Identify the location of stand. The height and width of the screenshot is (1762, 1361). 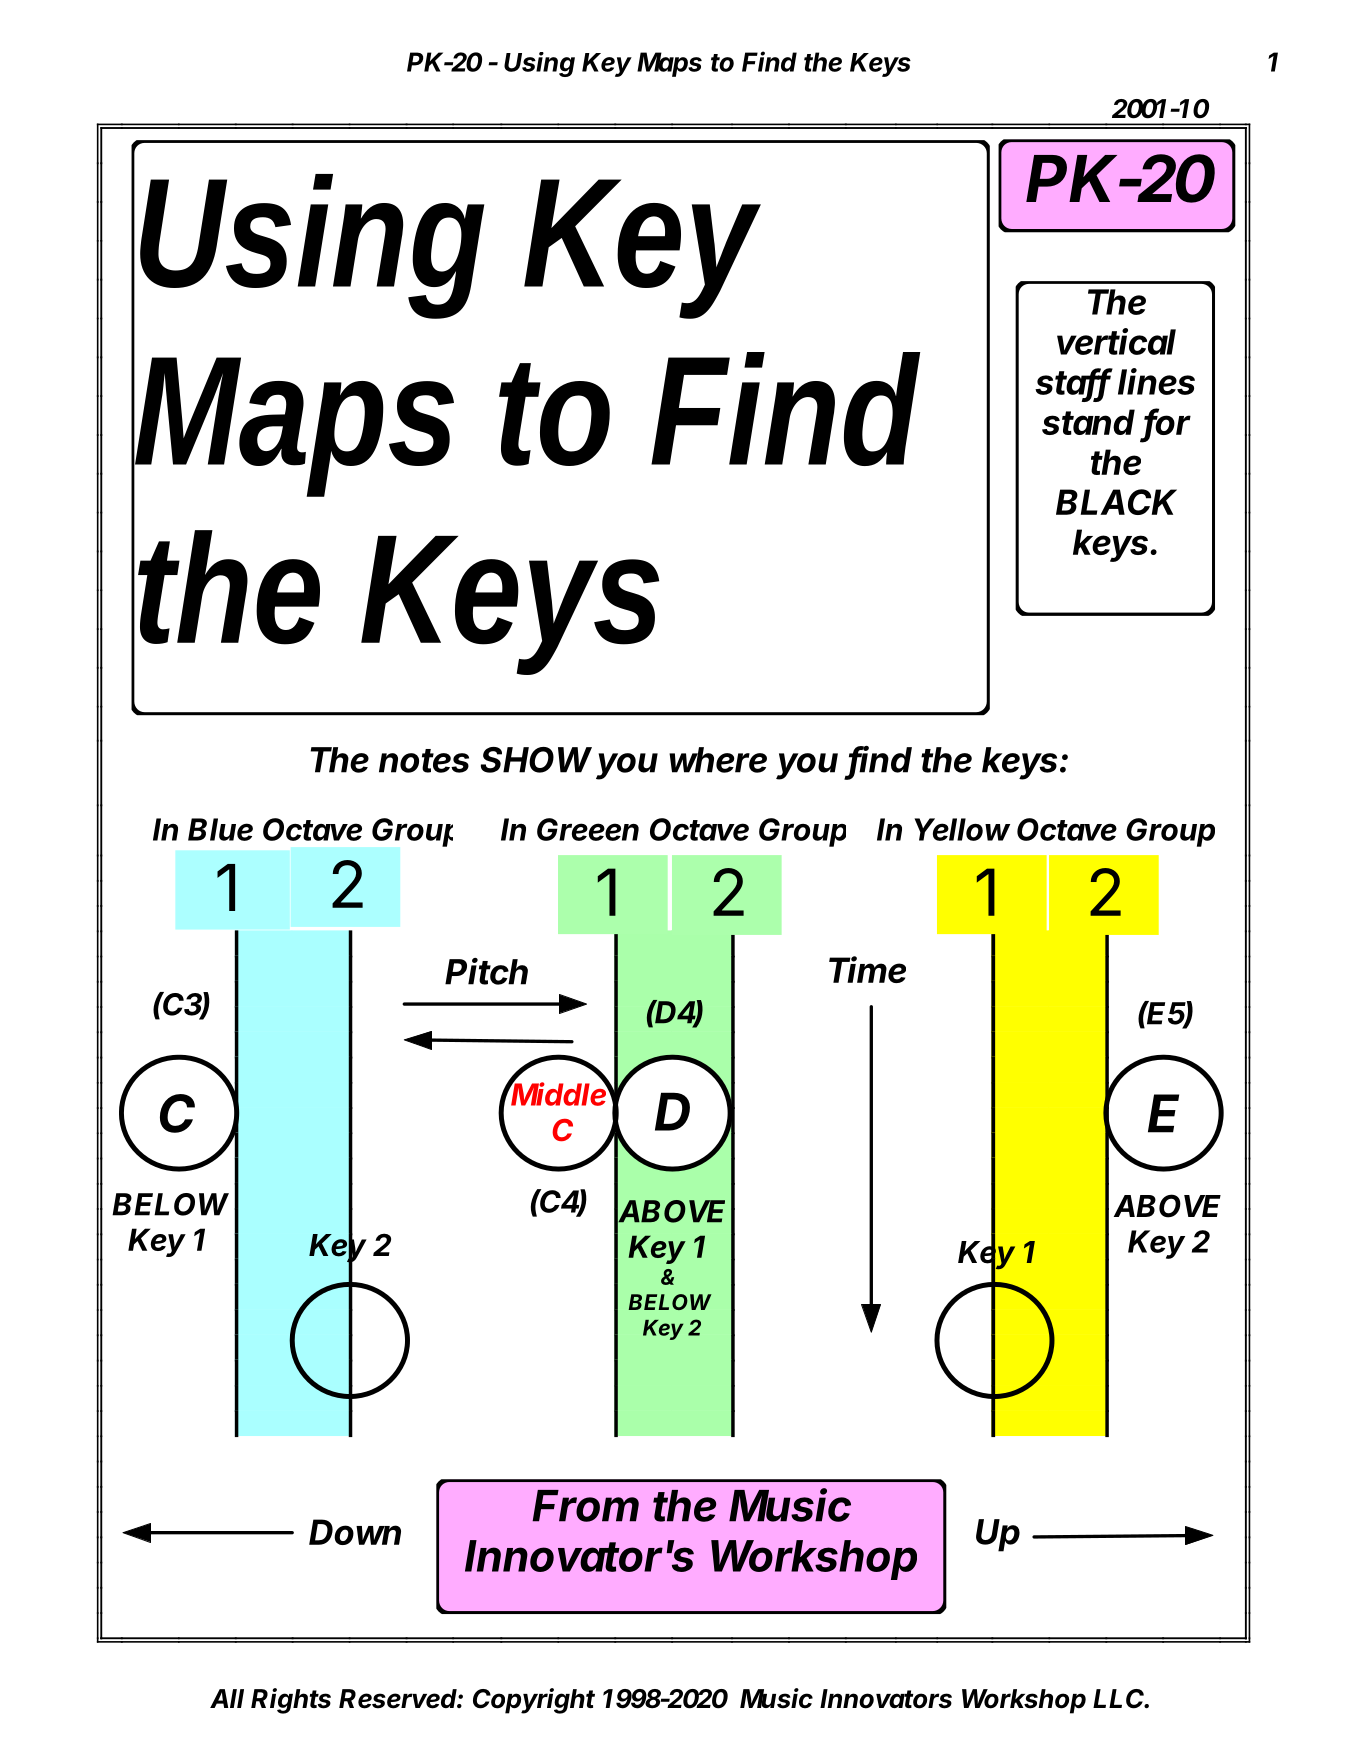
(1088, 422).
